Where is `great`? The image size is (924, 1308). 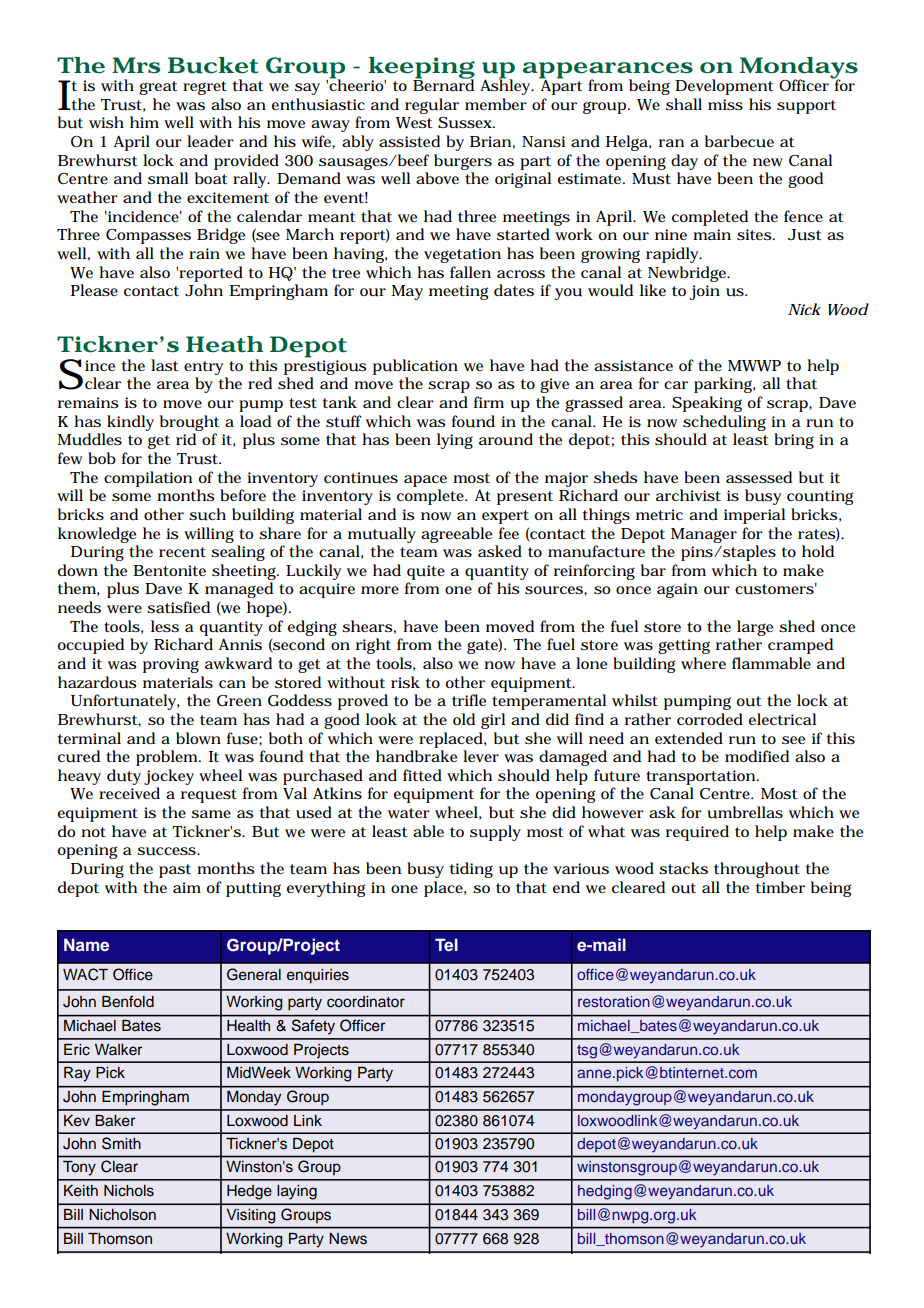
great is located at coordinates (158, 88).
